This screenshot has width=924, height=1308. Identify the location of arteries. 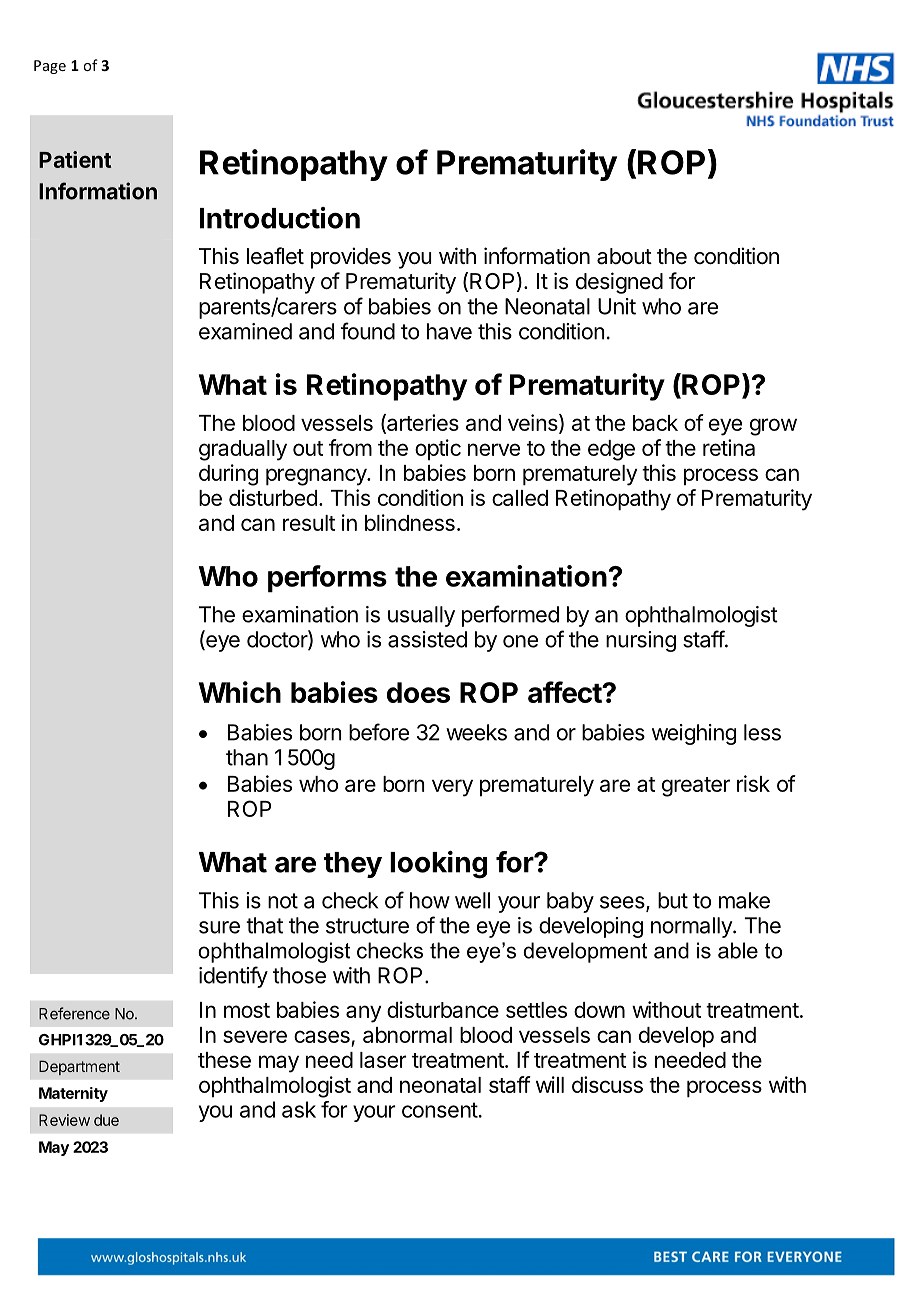
(422, 423).
